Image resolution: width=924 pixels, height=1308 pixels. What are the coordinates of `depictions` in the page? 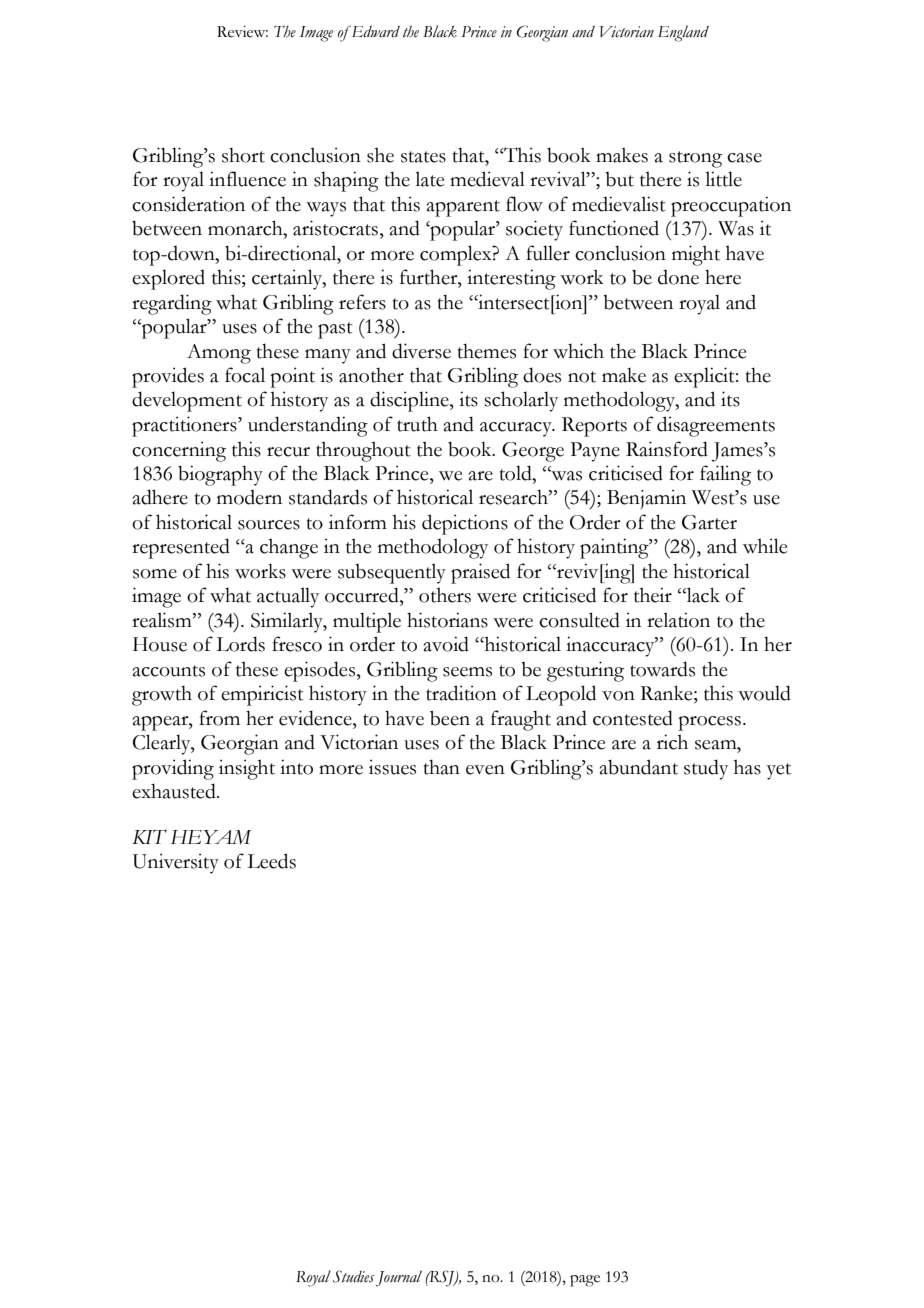 It's located at (465, 524).
